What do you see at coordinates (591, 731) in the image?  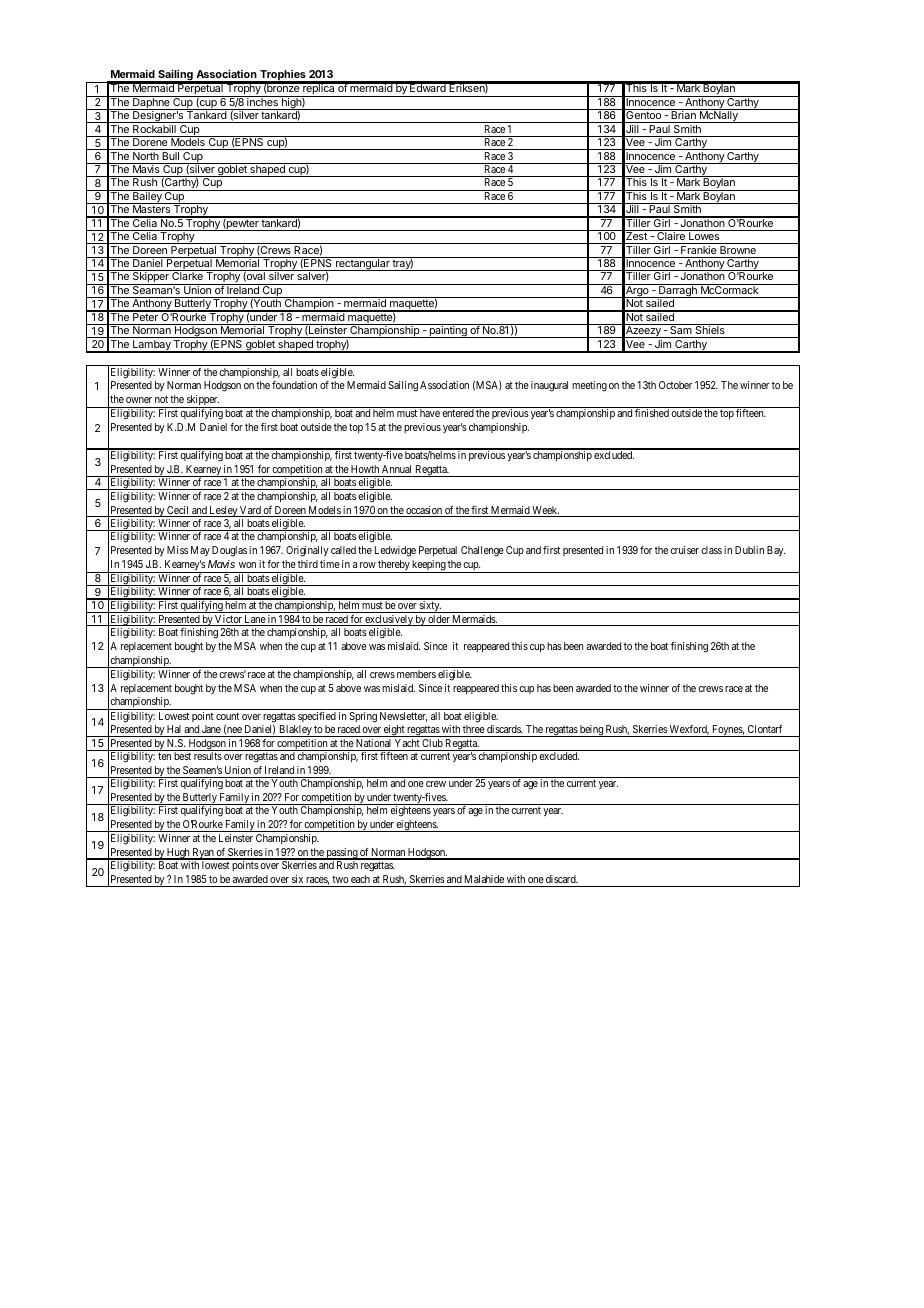 I see `being` at bounding box center [591, 731].
